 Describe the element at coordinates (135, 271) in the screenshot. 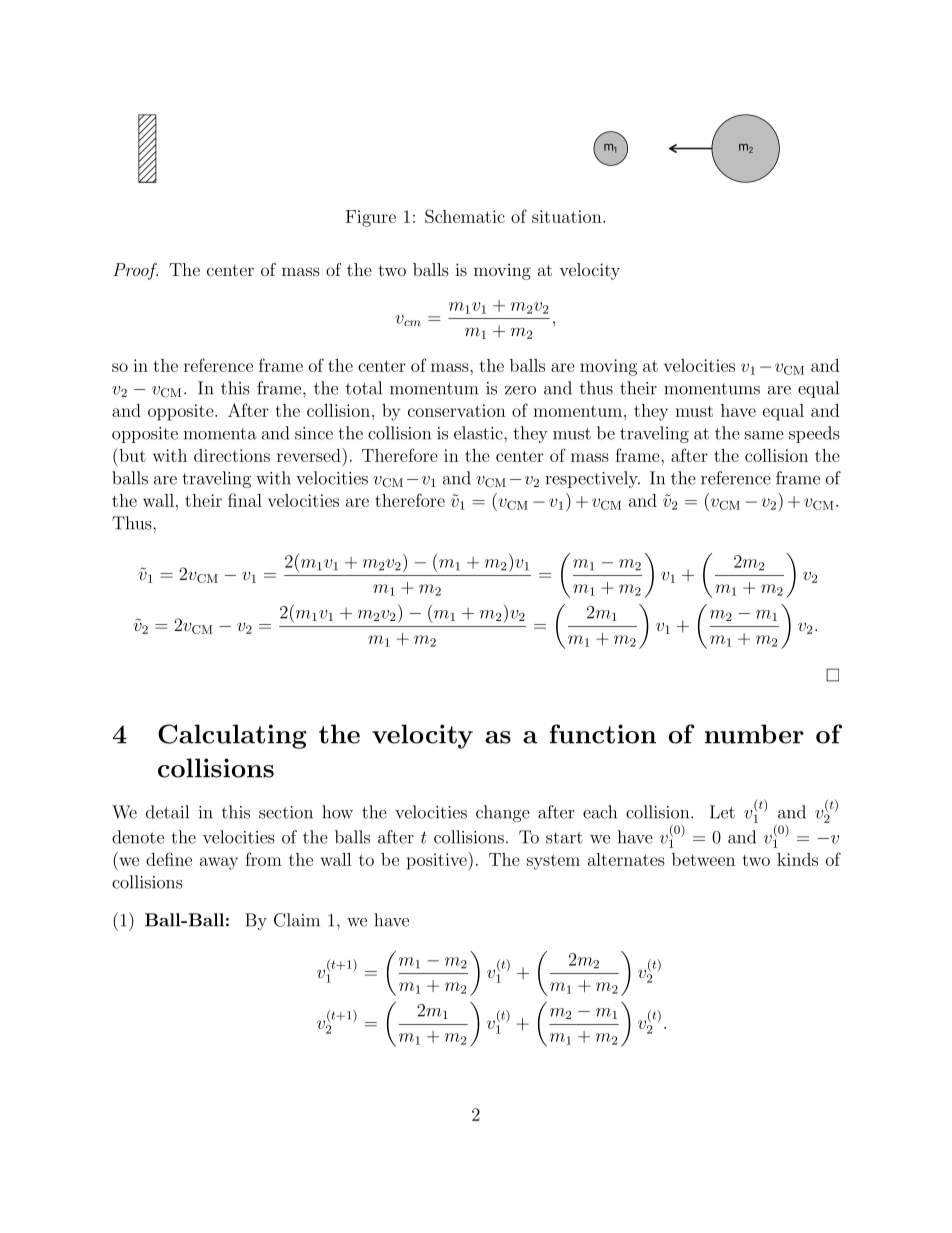

I see `Proof` at that location.
